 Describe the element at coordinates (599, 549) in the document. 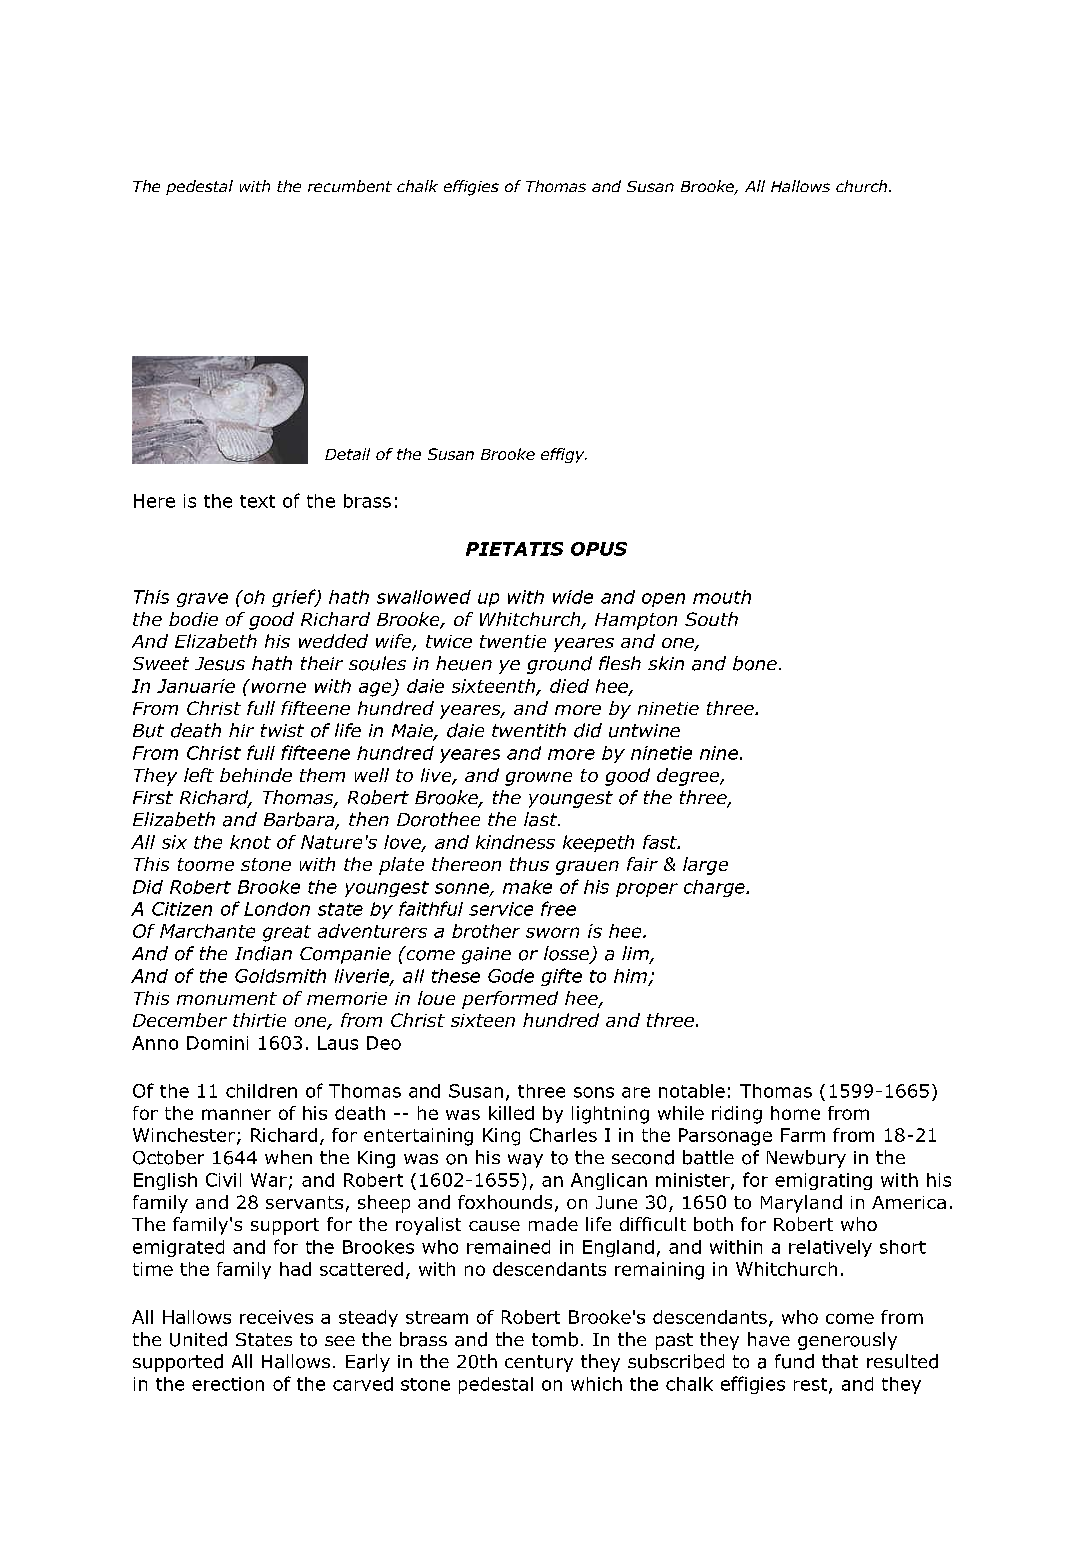

I see `OPUS` at that location.
